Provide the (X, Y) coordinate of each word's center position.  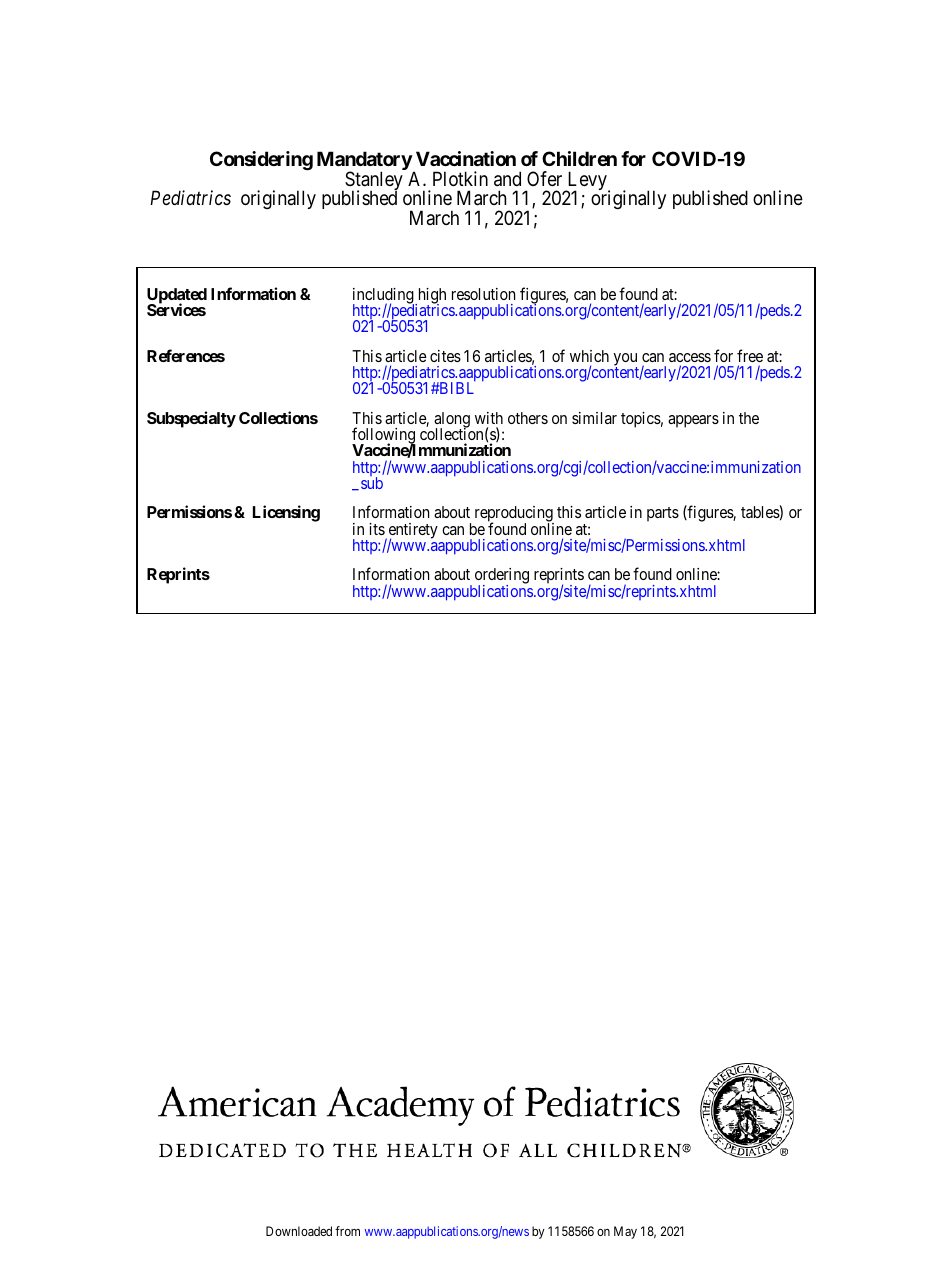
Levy (587, 182)
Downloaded (299, 1231)
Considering (261, 160)
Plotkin (460, 178)
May (625, 1232)
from (347, 1231)
